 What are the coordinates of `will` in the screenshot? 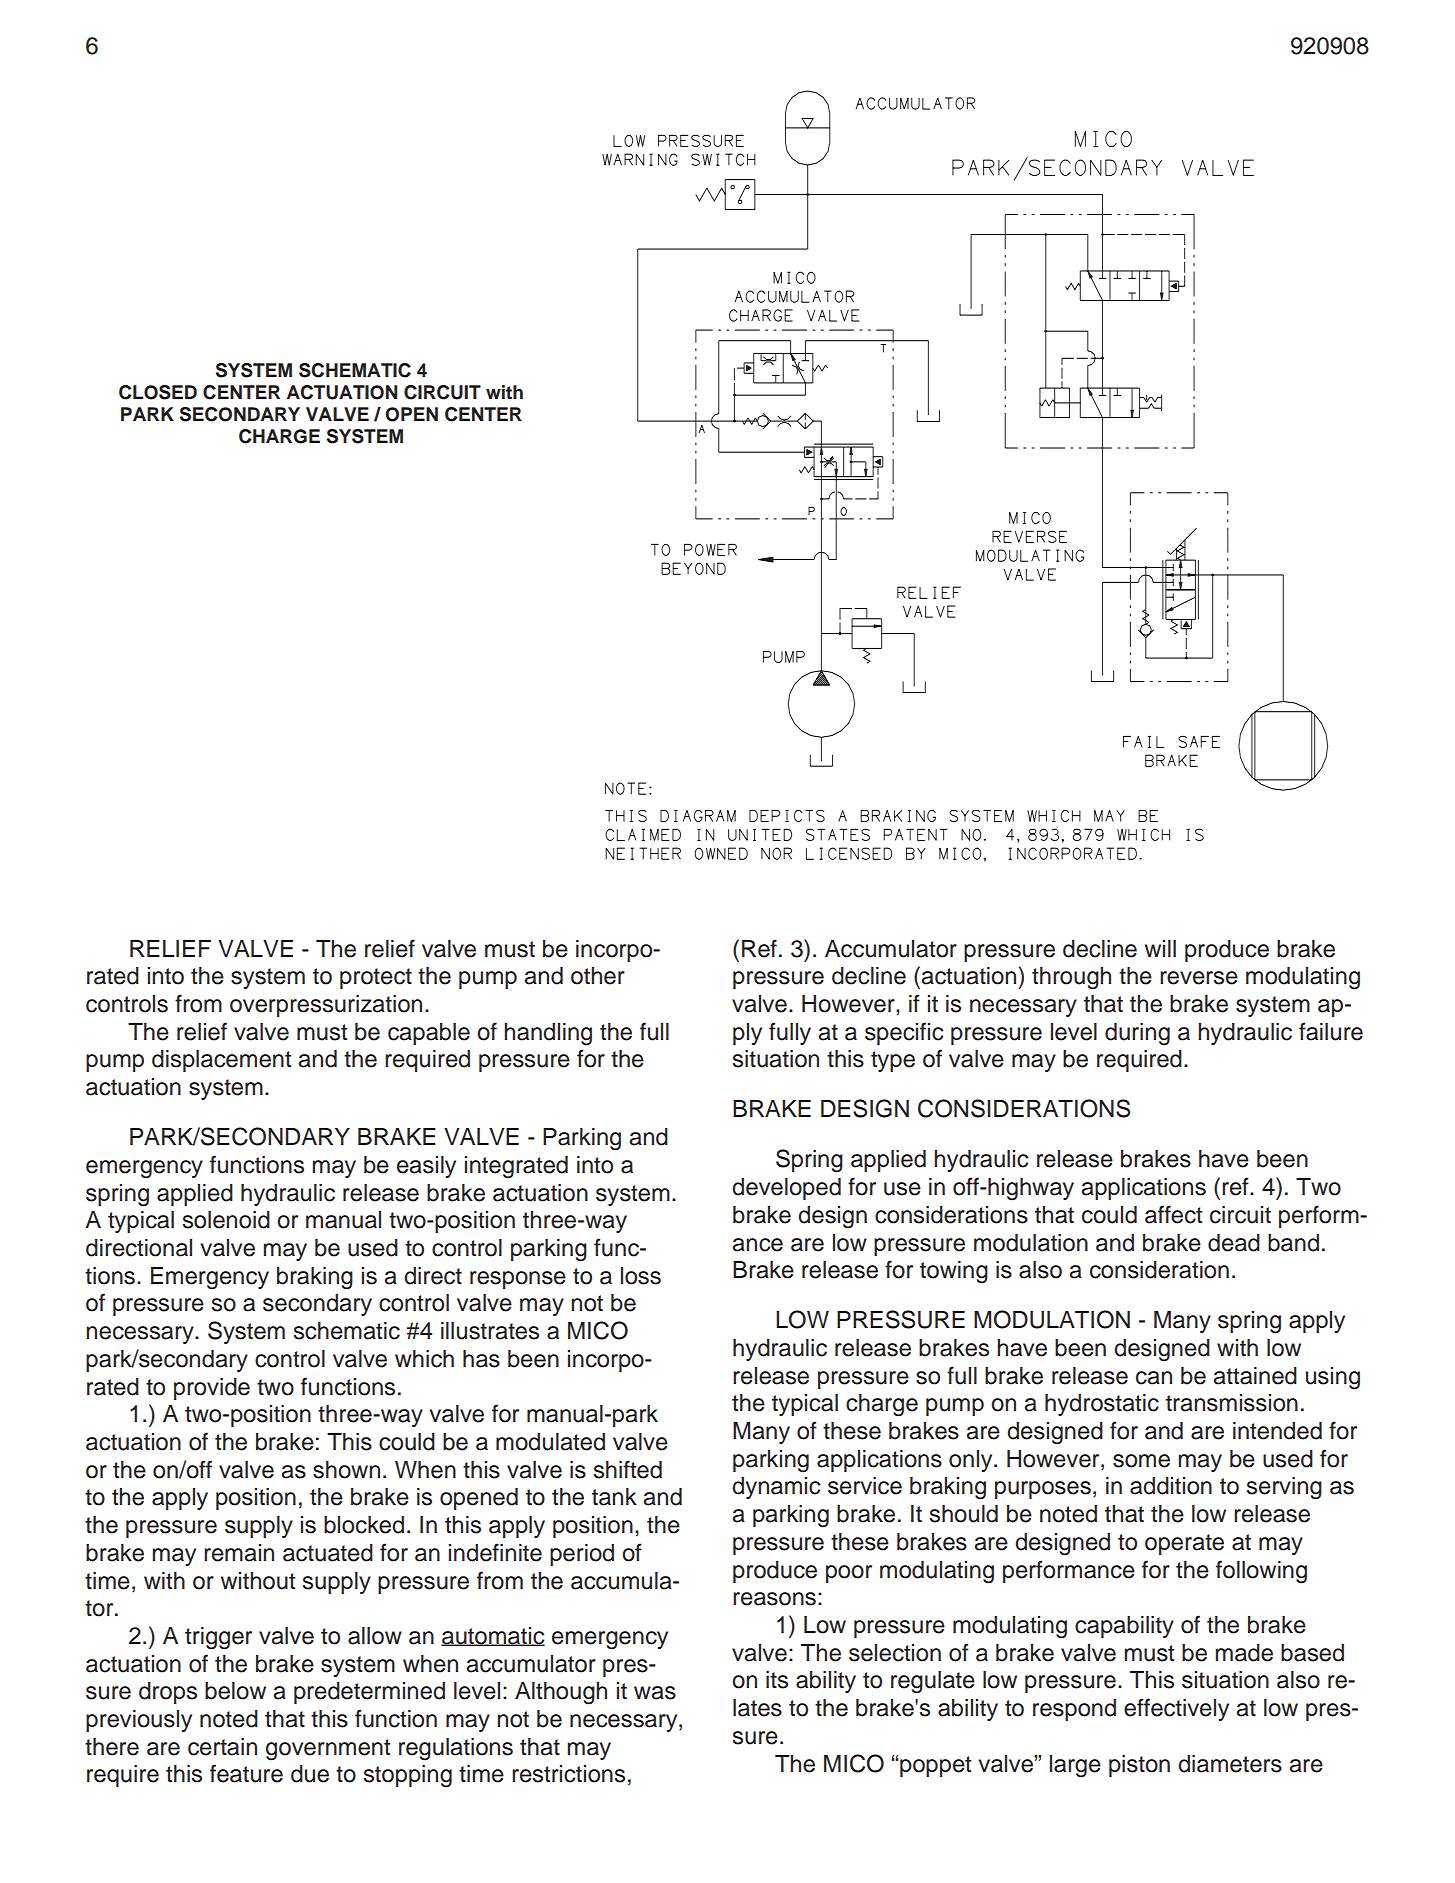 It's located at (1160, 948).
